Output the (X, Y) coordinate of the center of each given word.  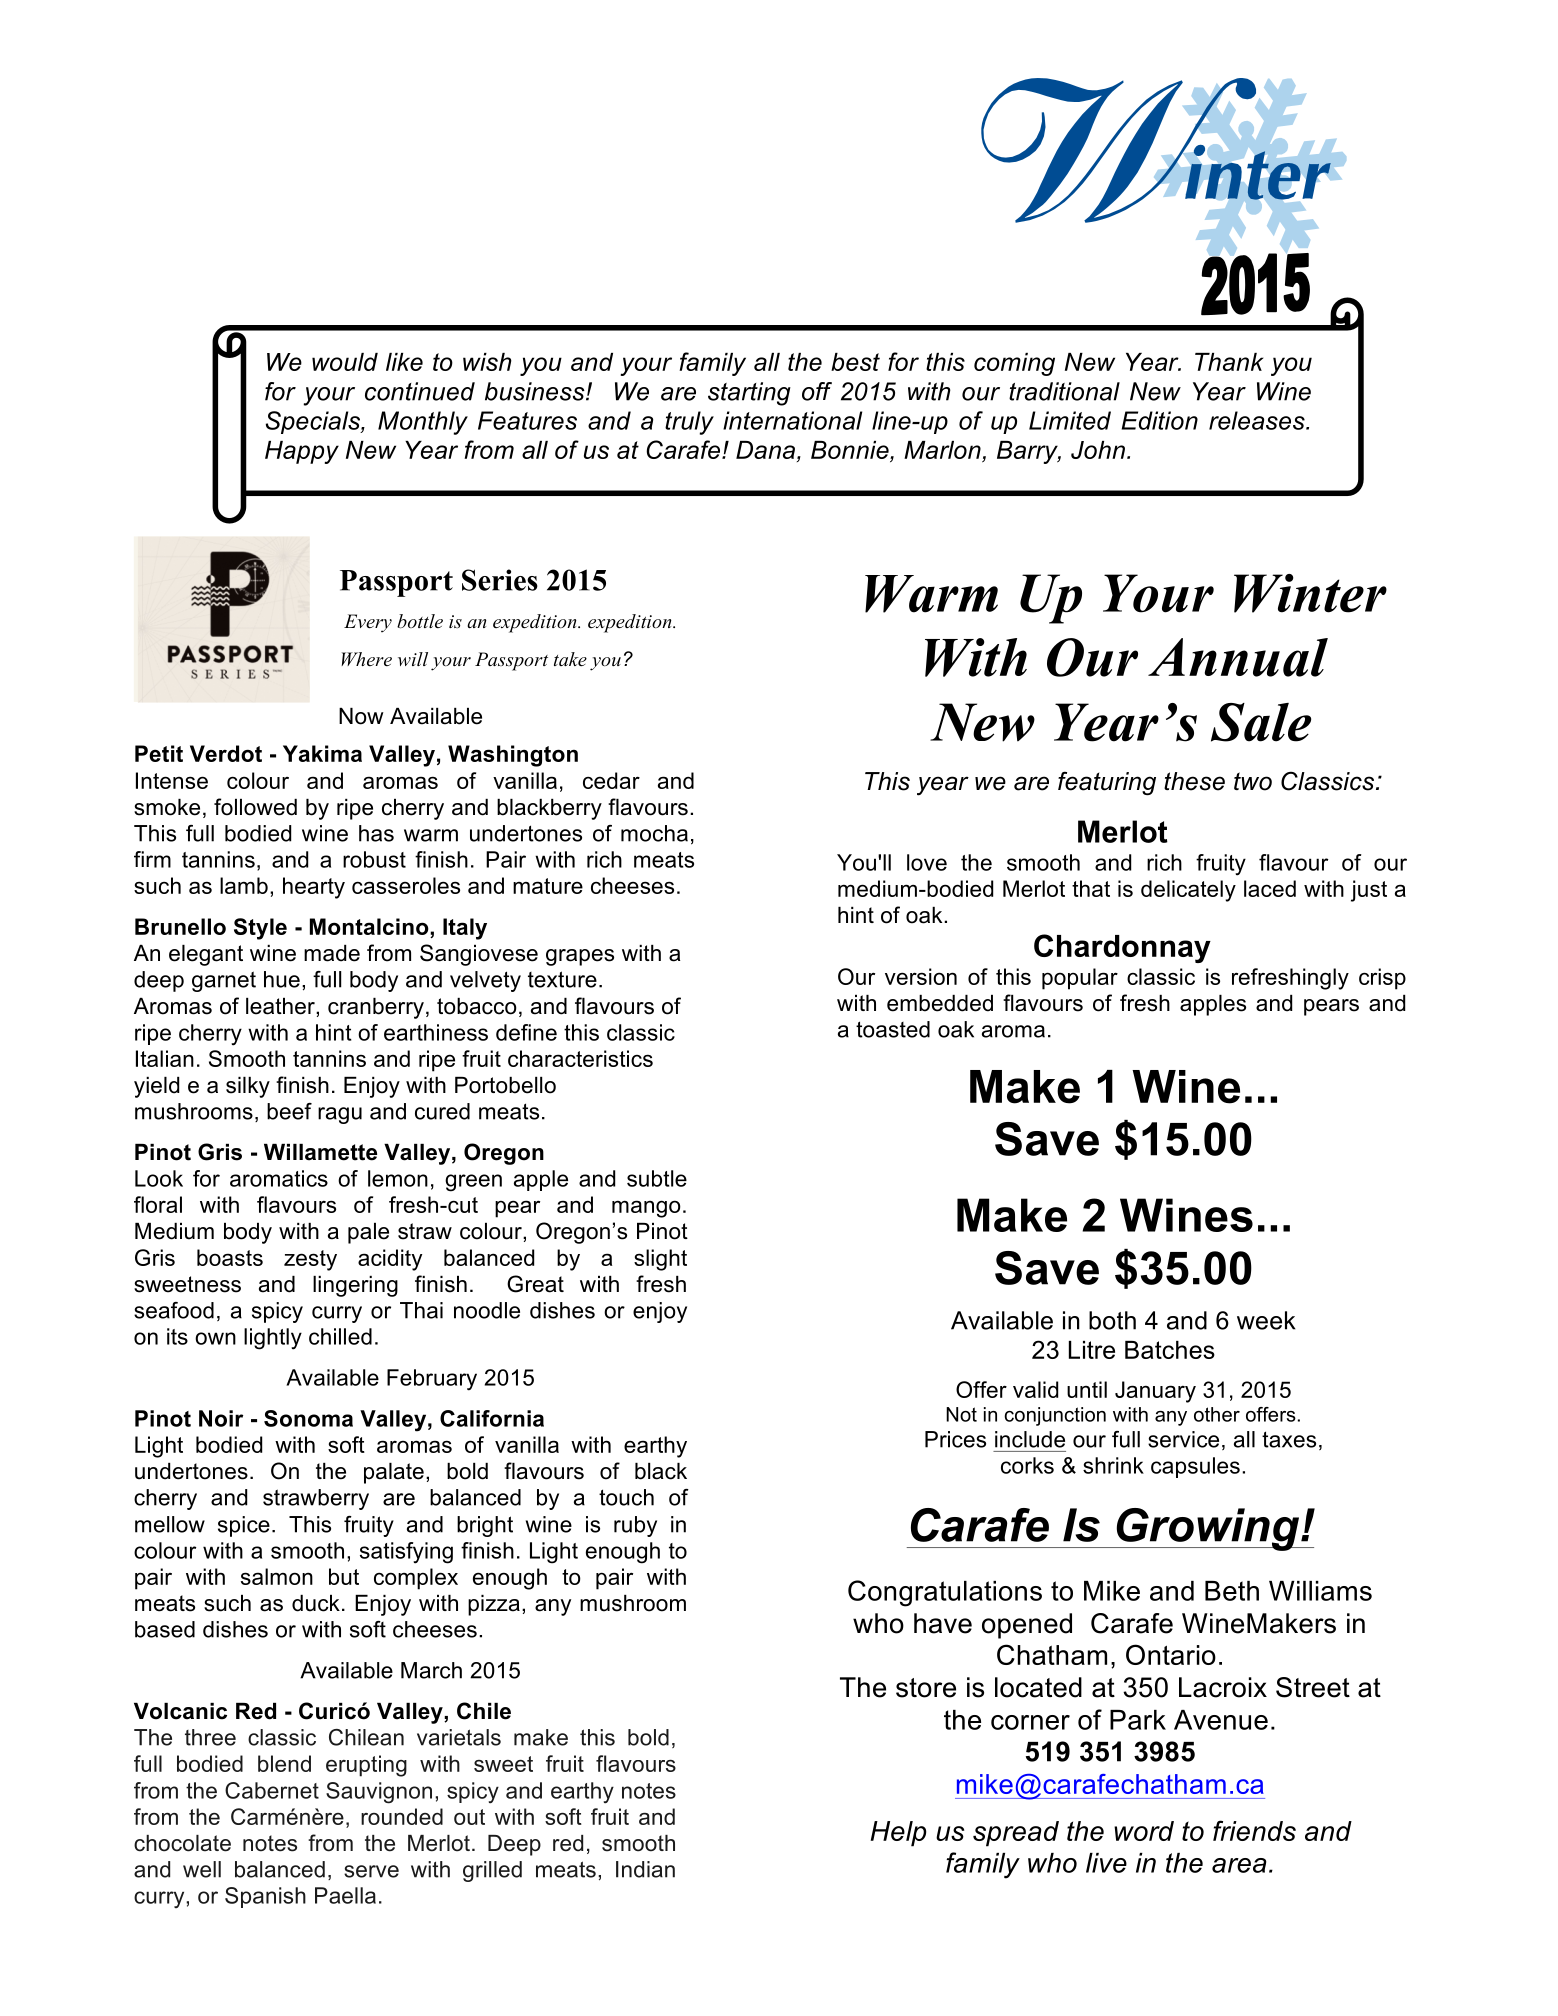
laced (1270, 888)
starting (749, 394)
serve (371, 1871)
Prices (955, 1439)
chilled (340, 1336)
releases (1258, 420)
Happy (302, 452)
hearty (314, 888)
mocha (654, 833)
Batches (1170, 1350)
